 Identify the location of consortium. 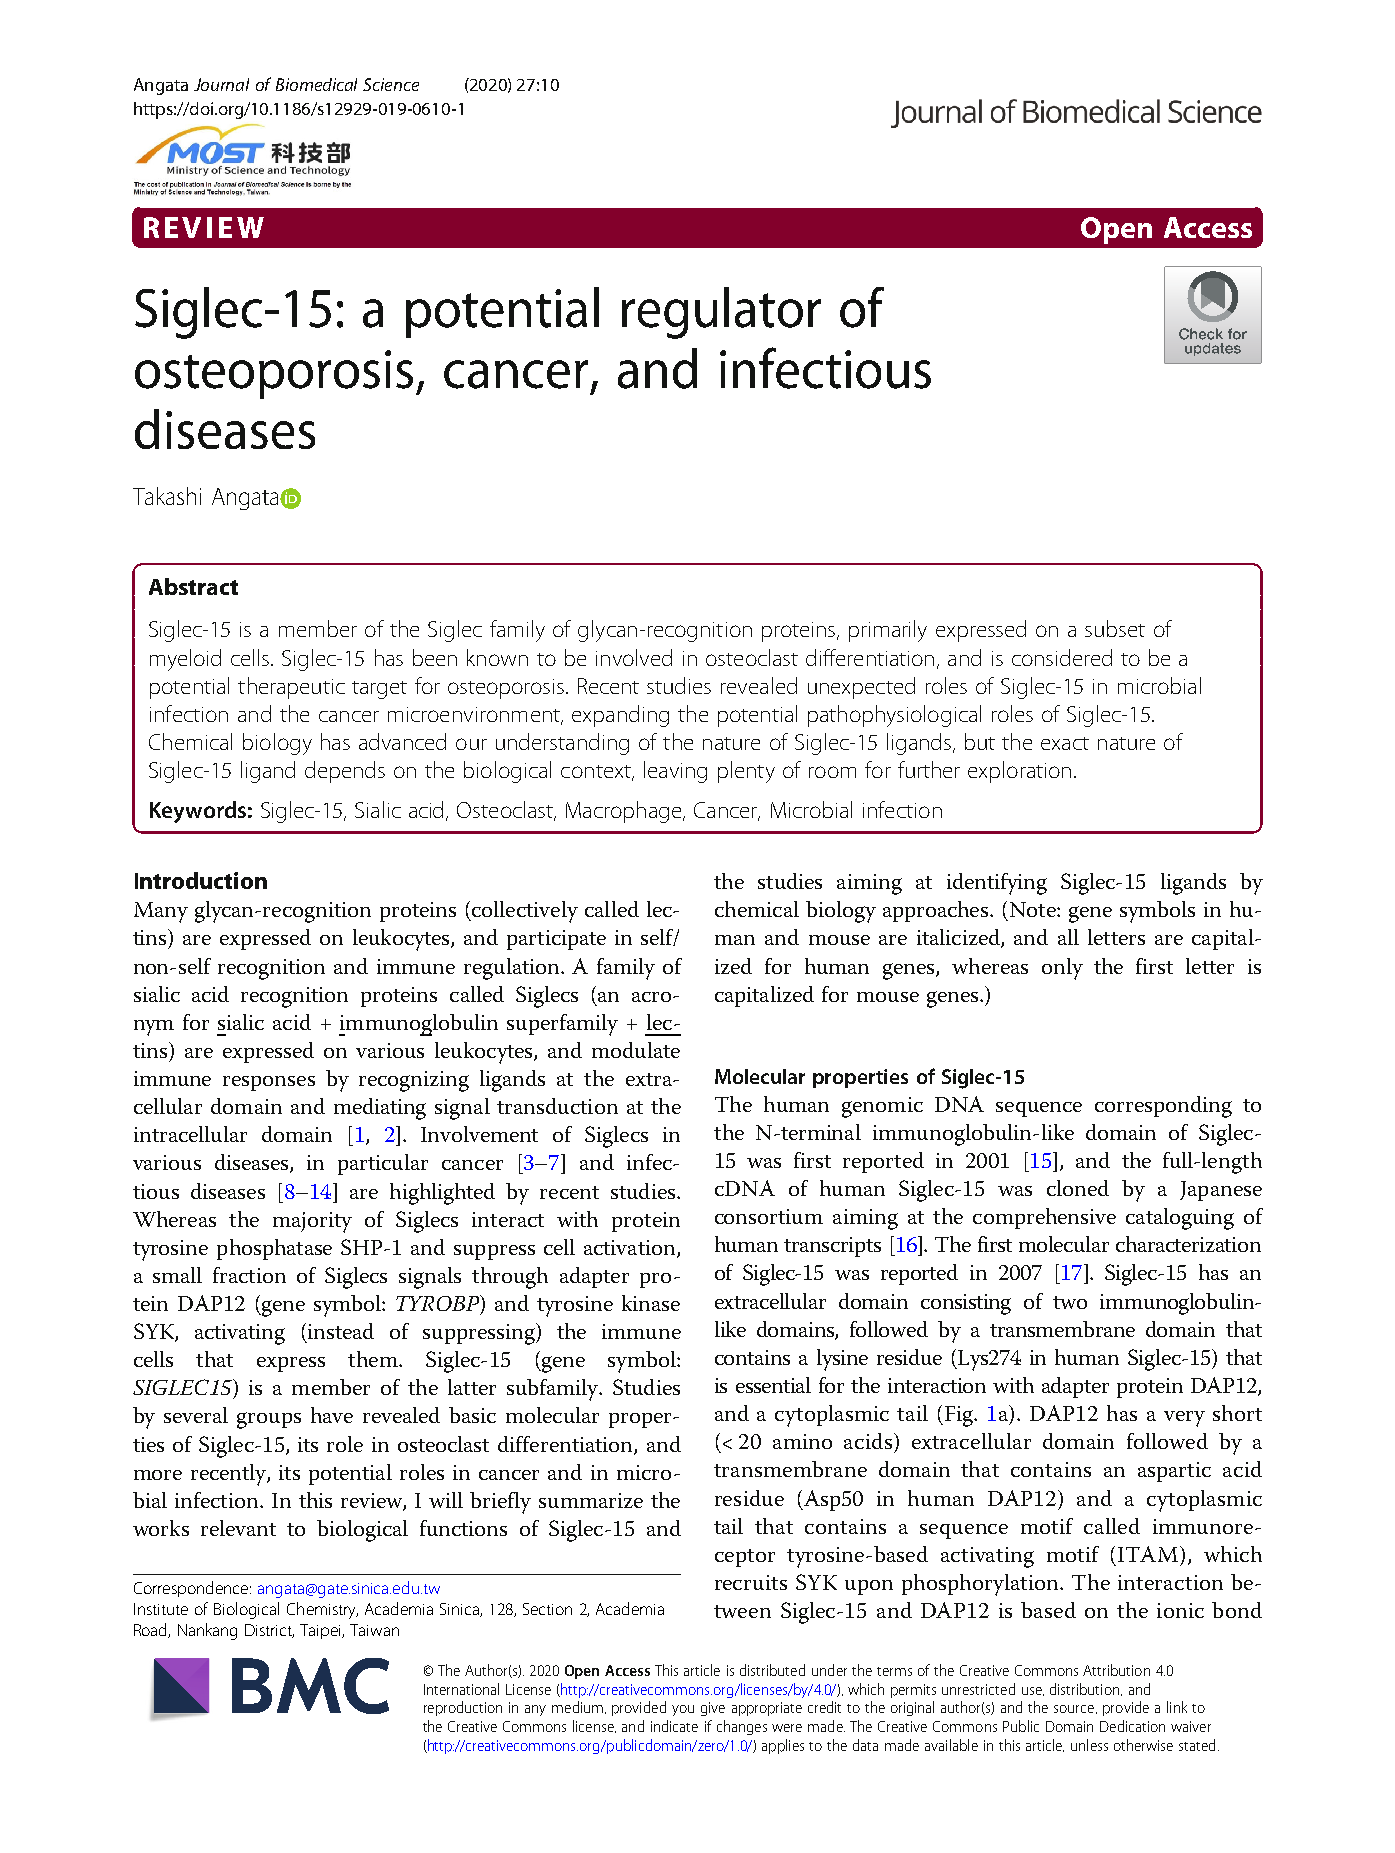
(769, 1216).
